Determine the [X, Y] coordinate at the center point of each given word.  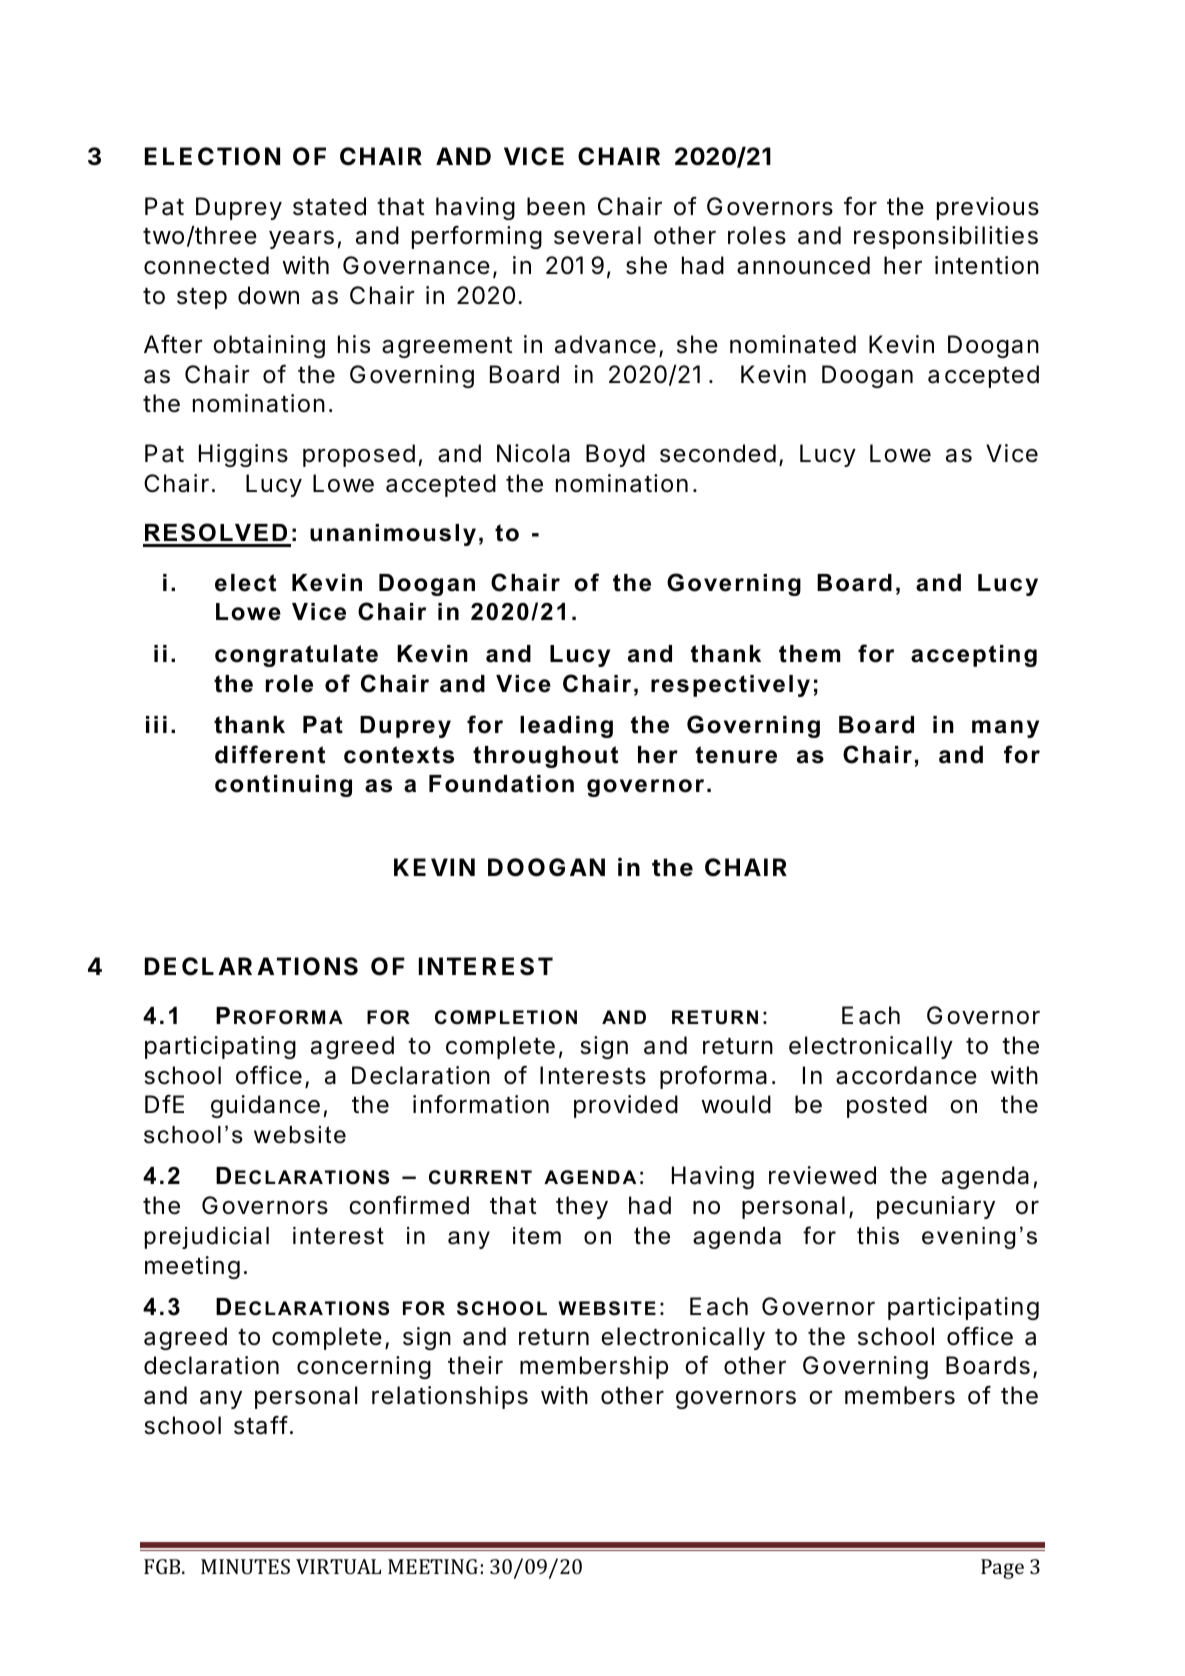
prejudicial [207, 1238]
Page [1002, 1569]
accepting [974, 656]
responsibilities [946, 237]
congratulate [296, 656]
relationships [450, 1397]
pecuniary [936, 1207]
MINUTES [245, 1566]
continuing [283, 786]
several [597, 235]
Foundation [501, 784]
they [582, 1207]
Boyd [615, 455]
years [301, 239]
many [1005, 729]
